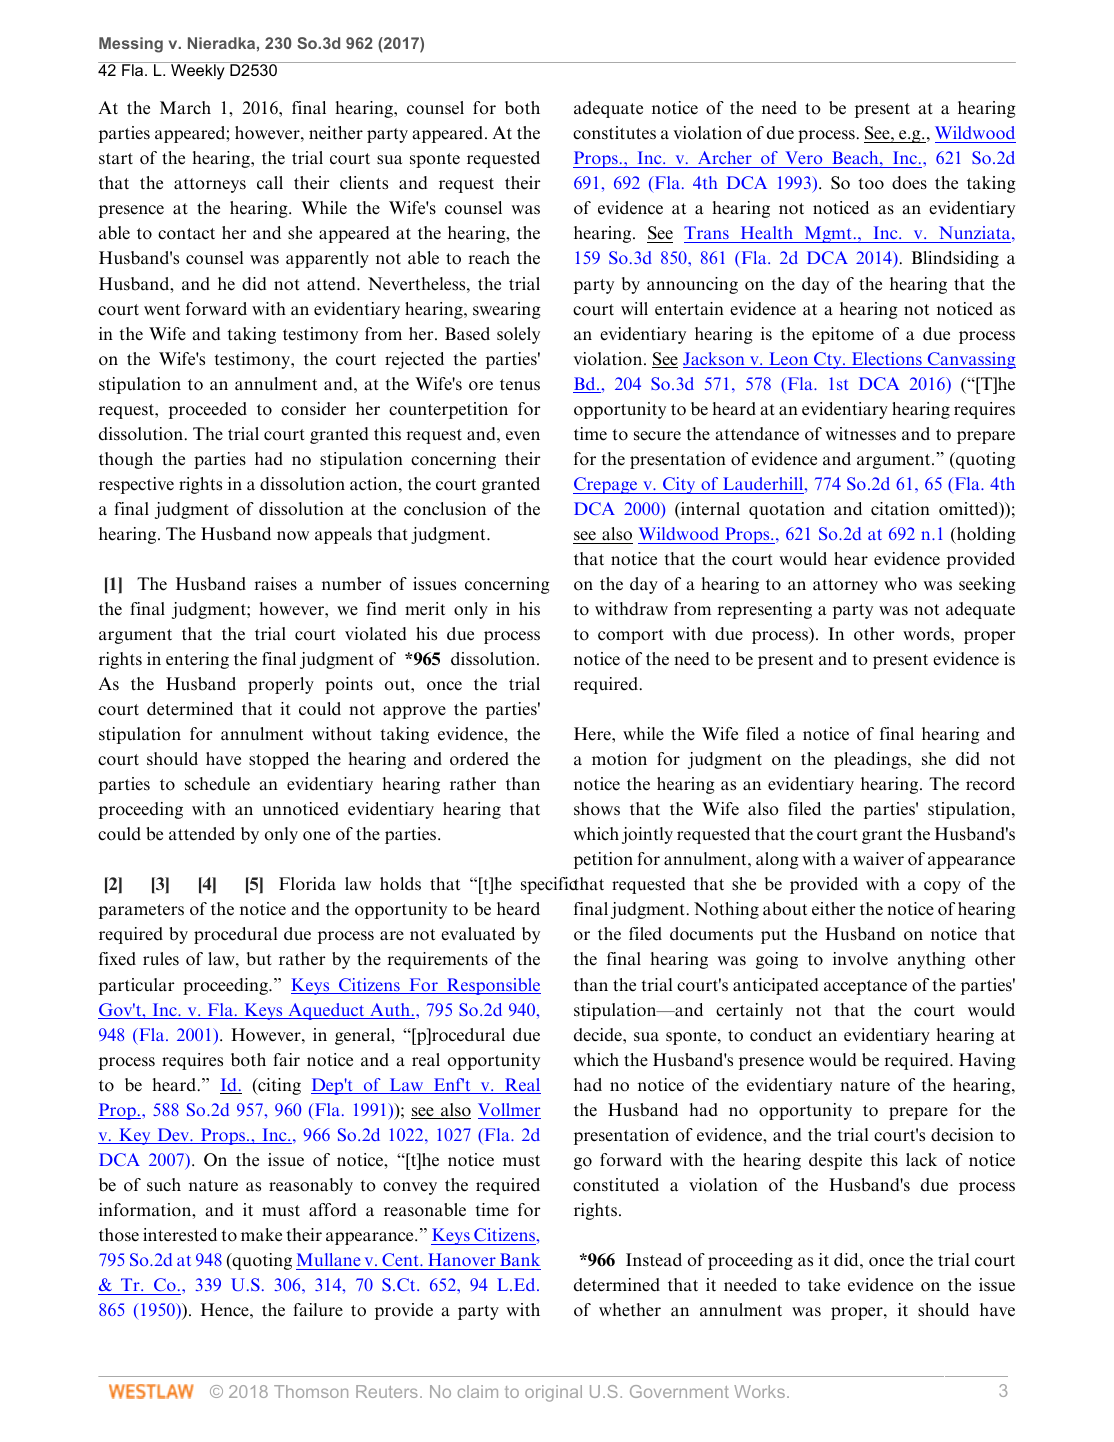  What do you see at coordinates (198, 72) in the screenshot?
I see `Weekly` at bounding box center [198, 72].
